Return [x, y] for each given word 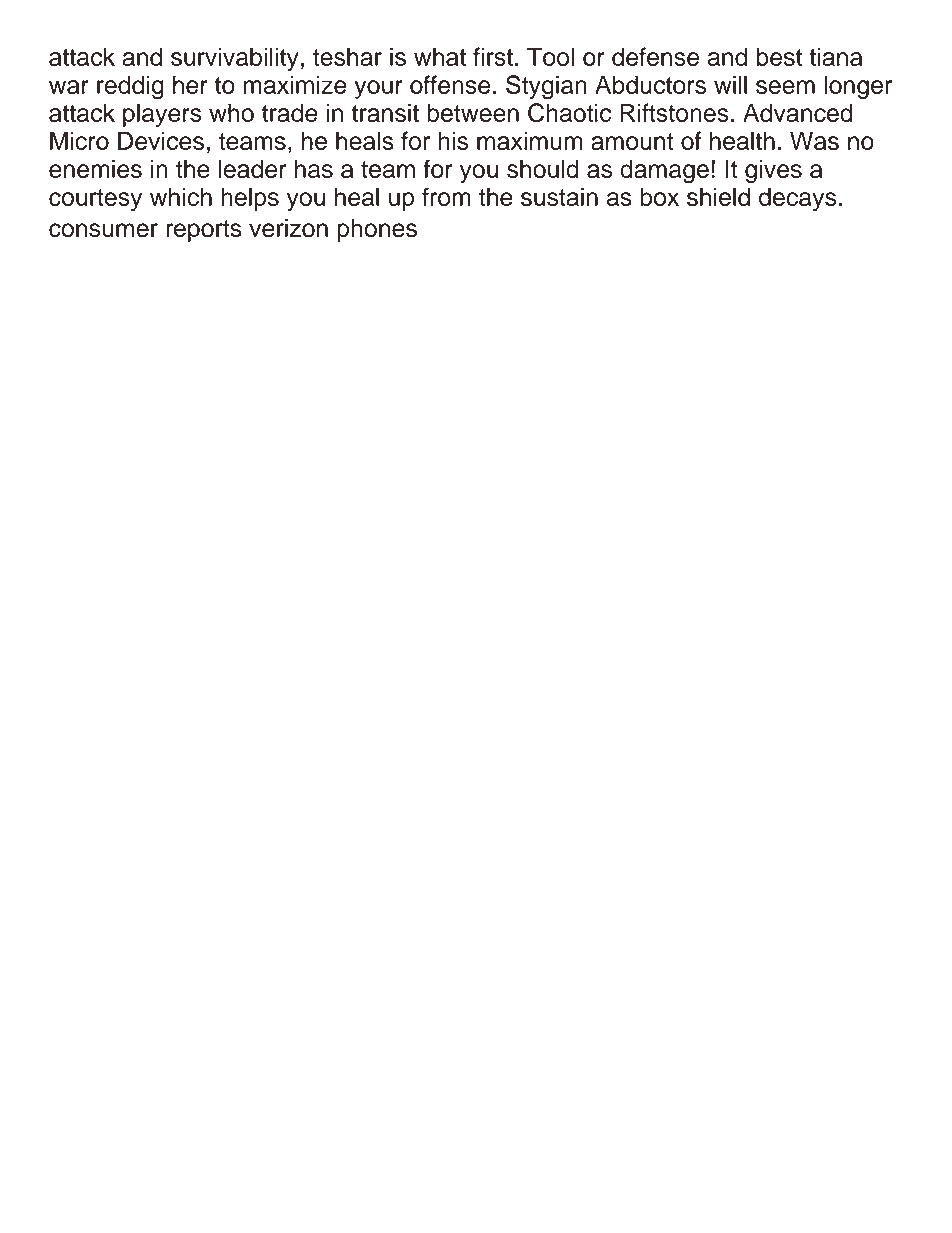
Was [814, 140]
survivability [235, 59]
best [779, 56]
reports [204, 231]
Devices [161, 140]
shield [718, 196]
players [162, 115]
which [181, 197]
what [440, 56]
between [473, 112]
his [453, 140]
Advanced [798, 112]
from [446, 196]
